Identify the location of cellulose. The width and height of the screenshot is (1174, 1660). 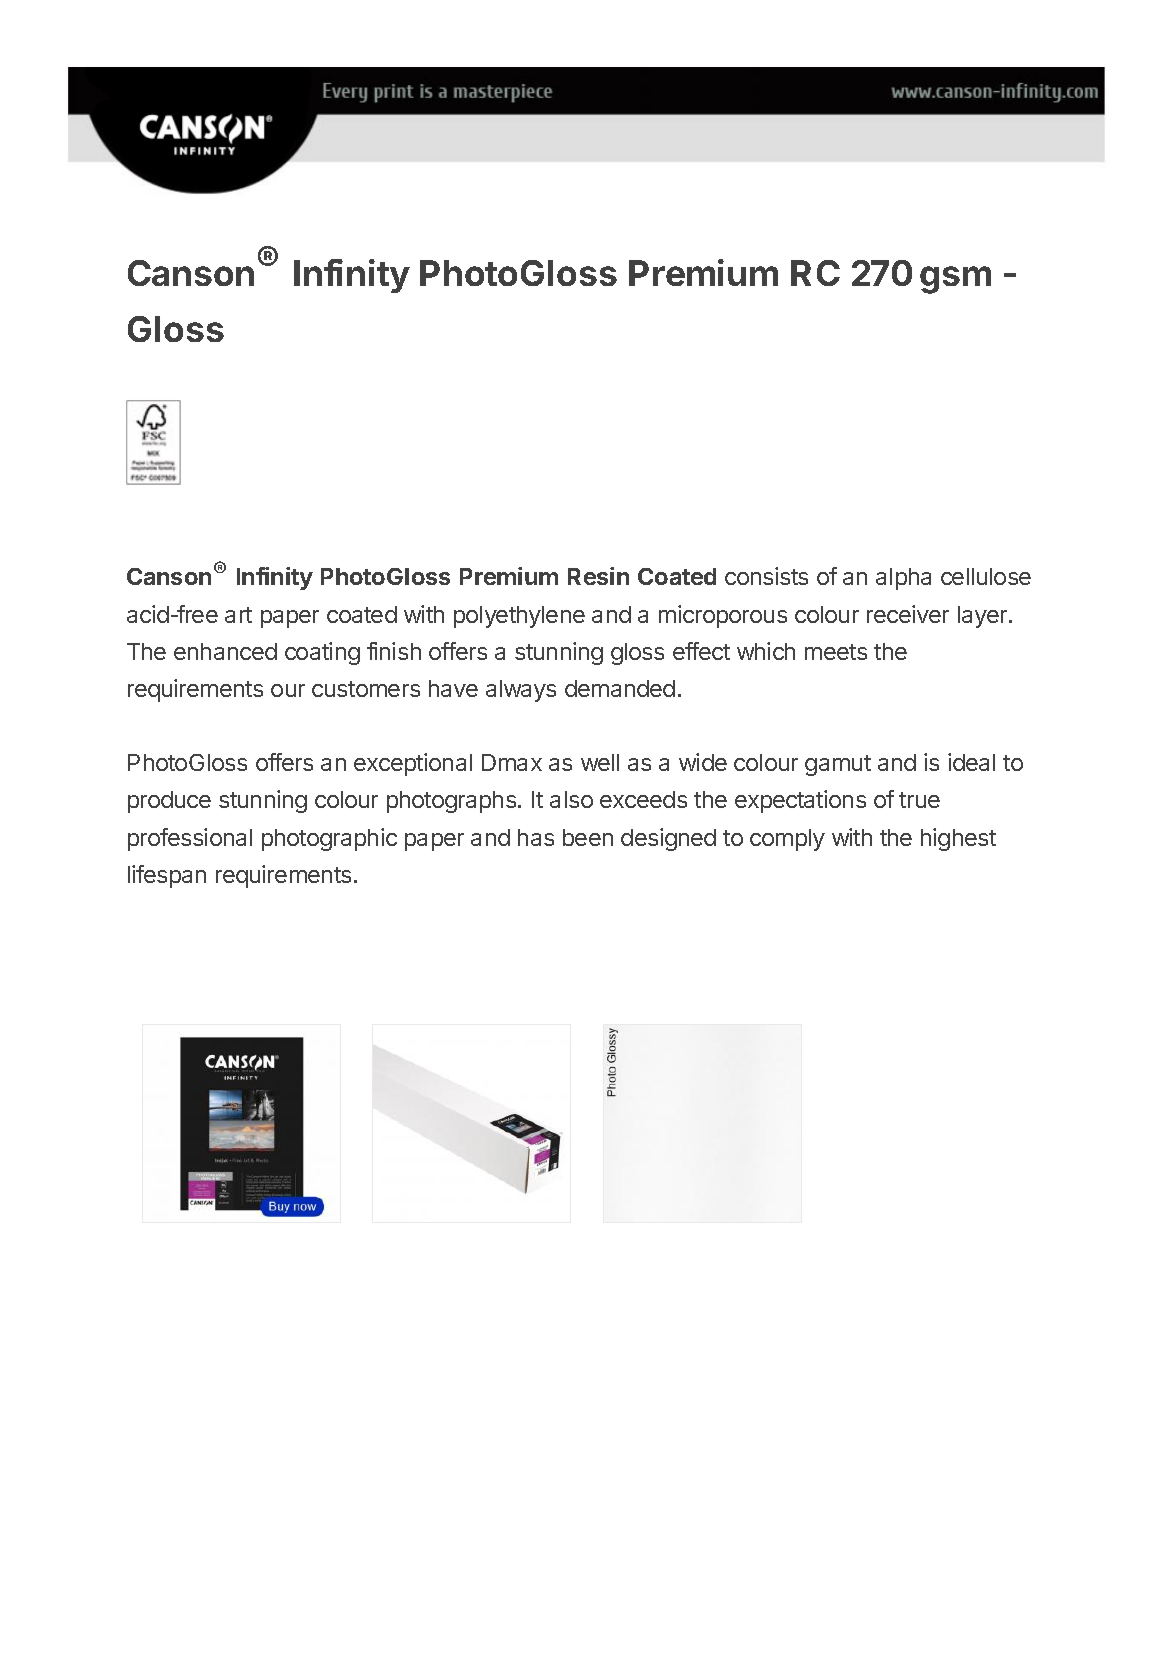
(986, 576).
